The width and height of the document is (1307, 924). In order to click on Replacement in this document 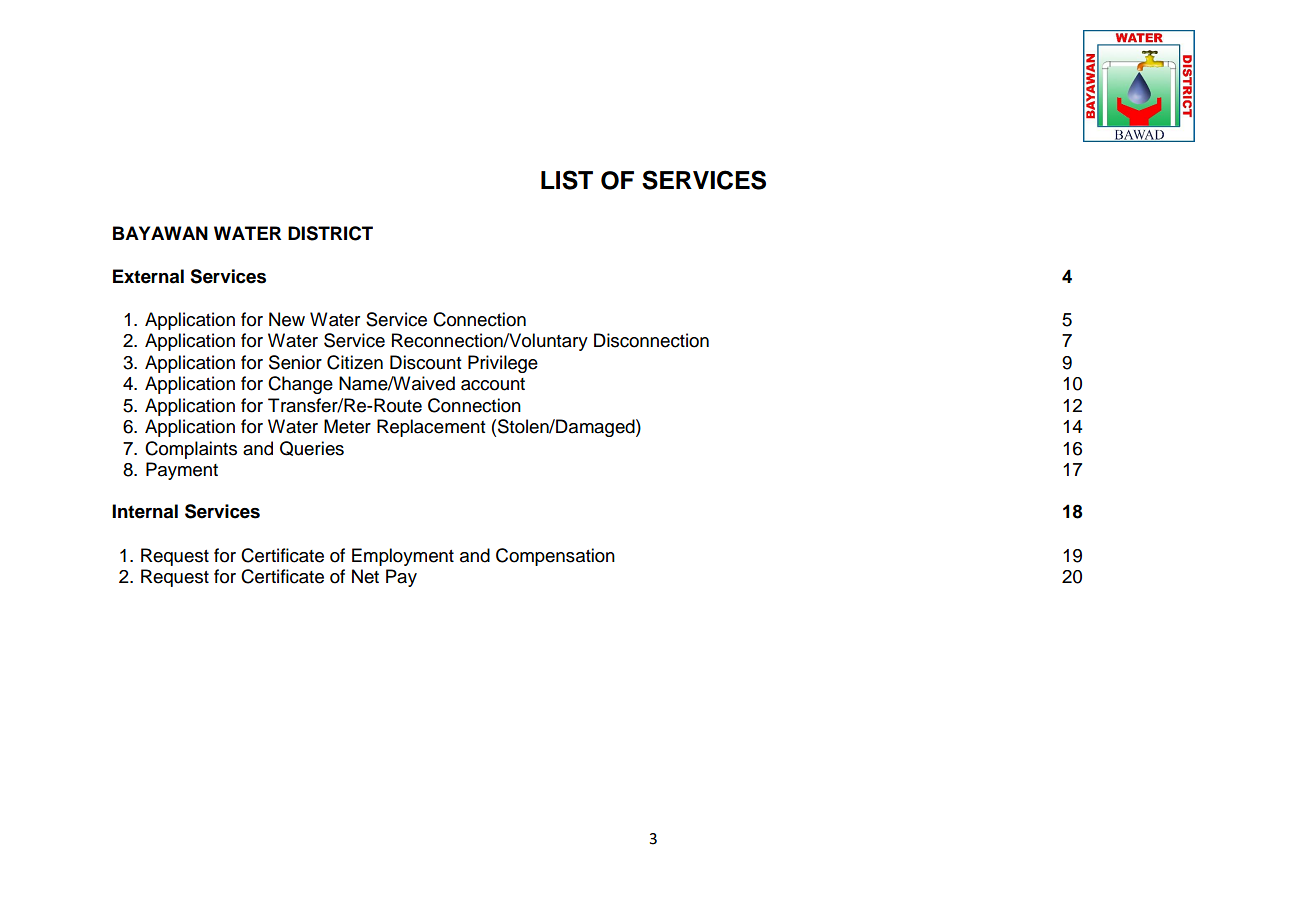, I will do `click(431, 428)`.
